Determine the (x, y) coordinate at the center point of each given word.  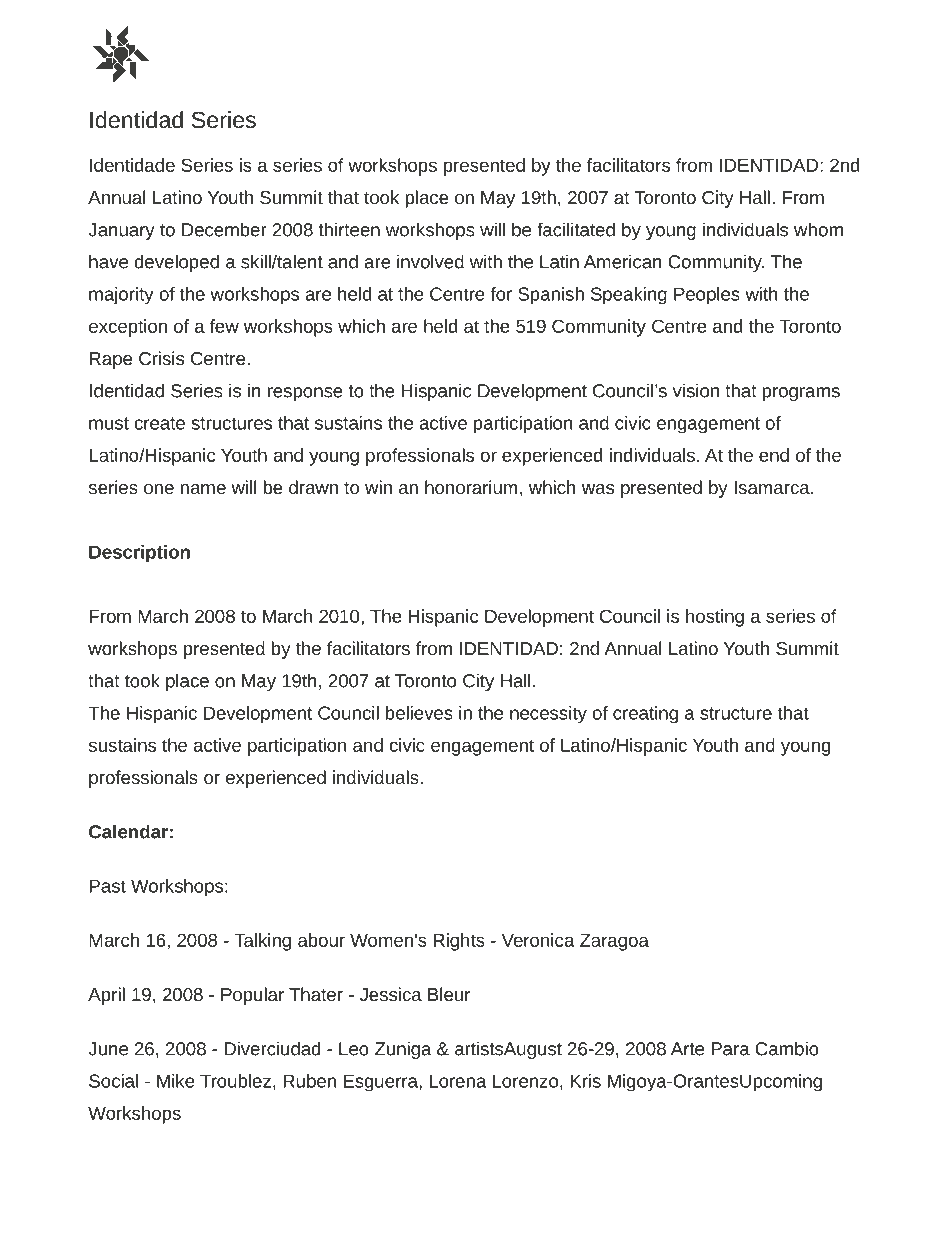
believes (419, 713)
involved (430, 261)
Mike (176, 1081)
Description (139, 554)
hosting (715, 618)
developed (176, 263)
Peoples (707, 296)
